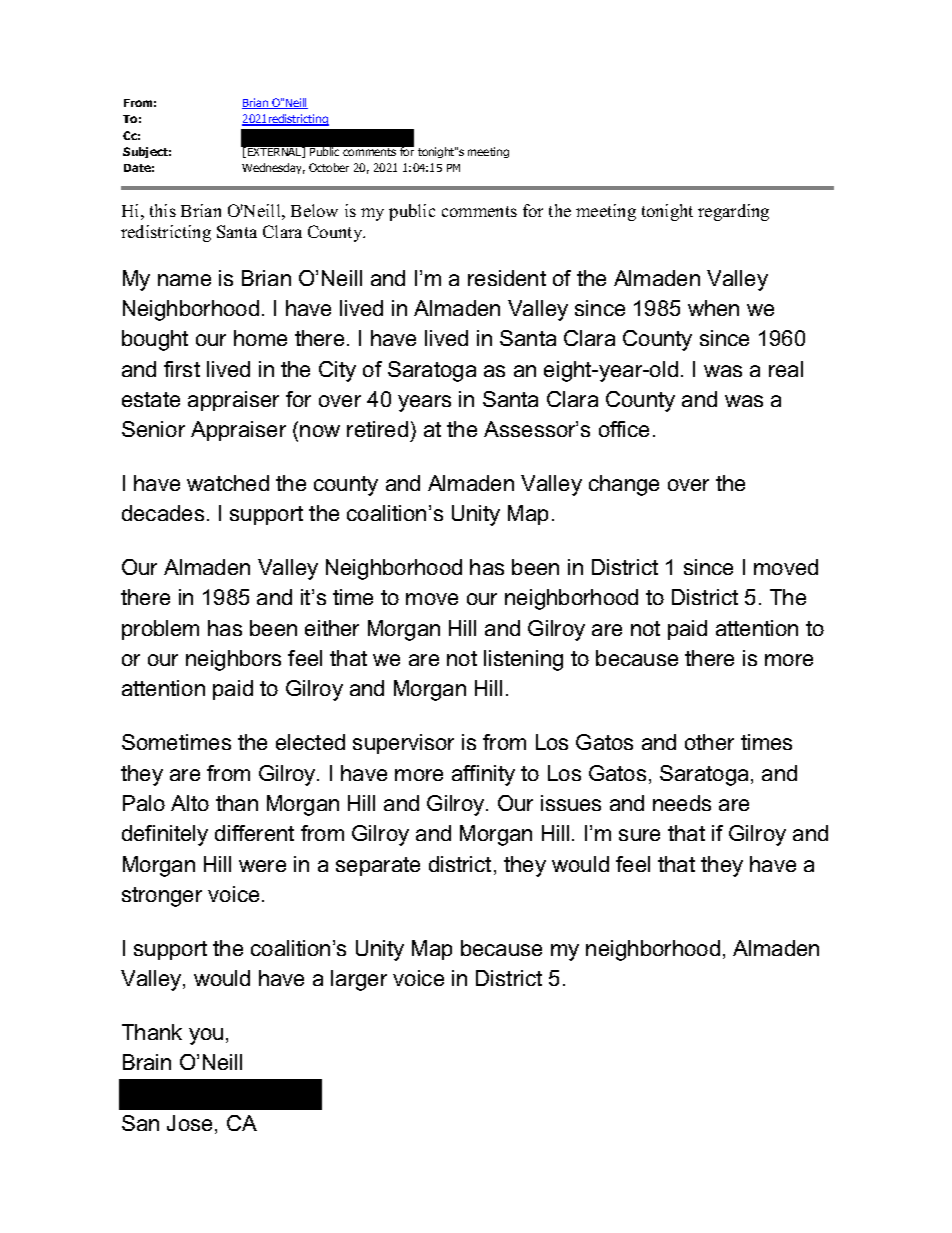  I want to click on watched, so click(228, 483).
